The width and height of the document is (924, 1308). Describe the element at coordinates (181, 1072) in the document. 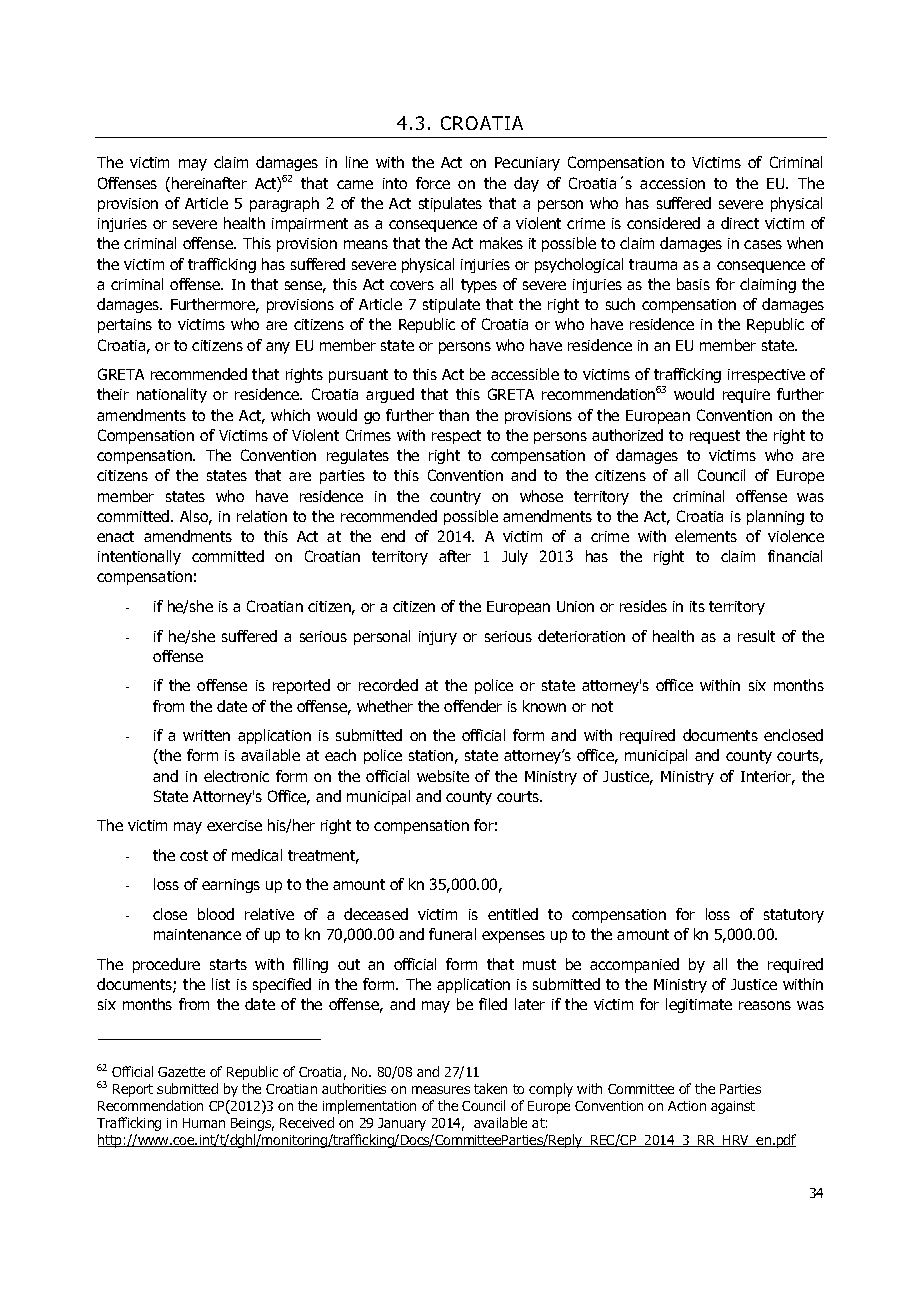

I see `Gazette` at that location.
